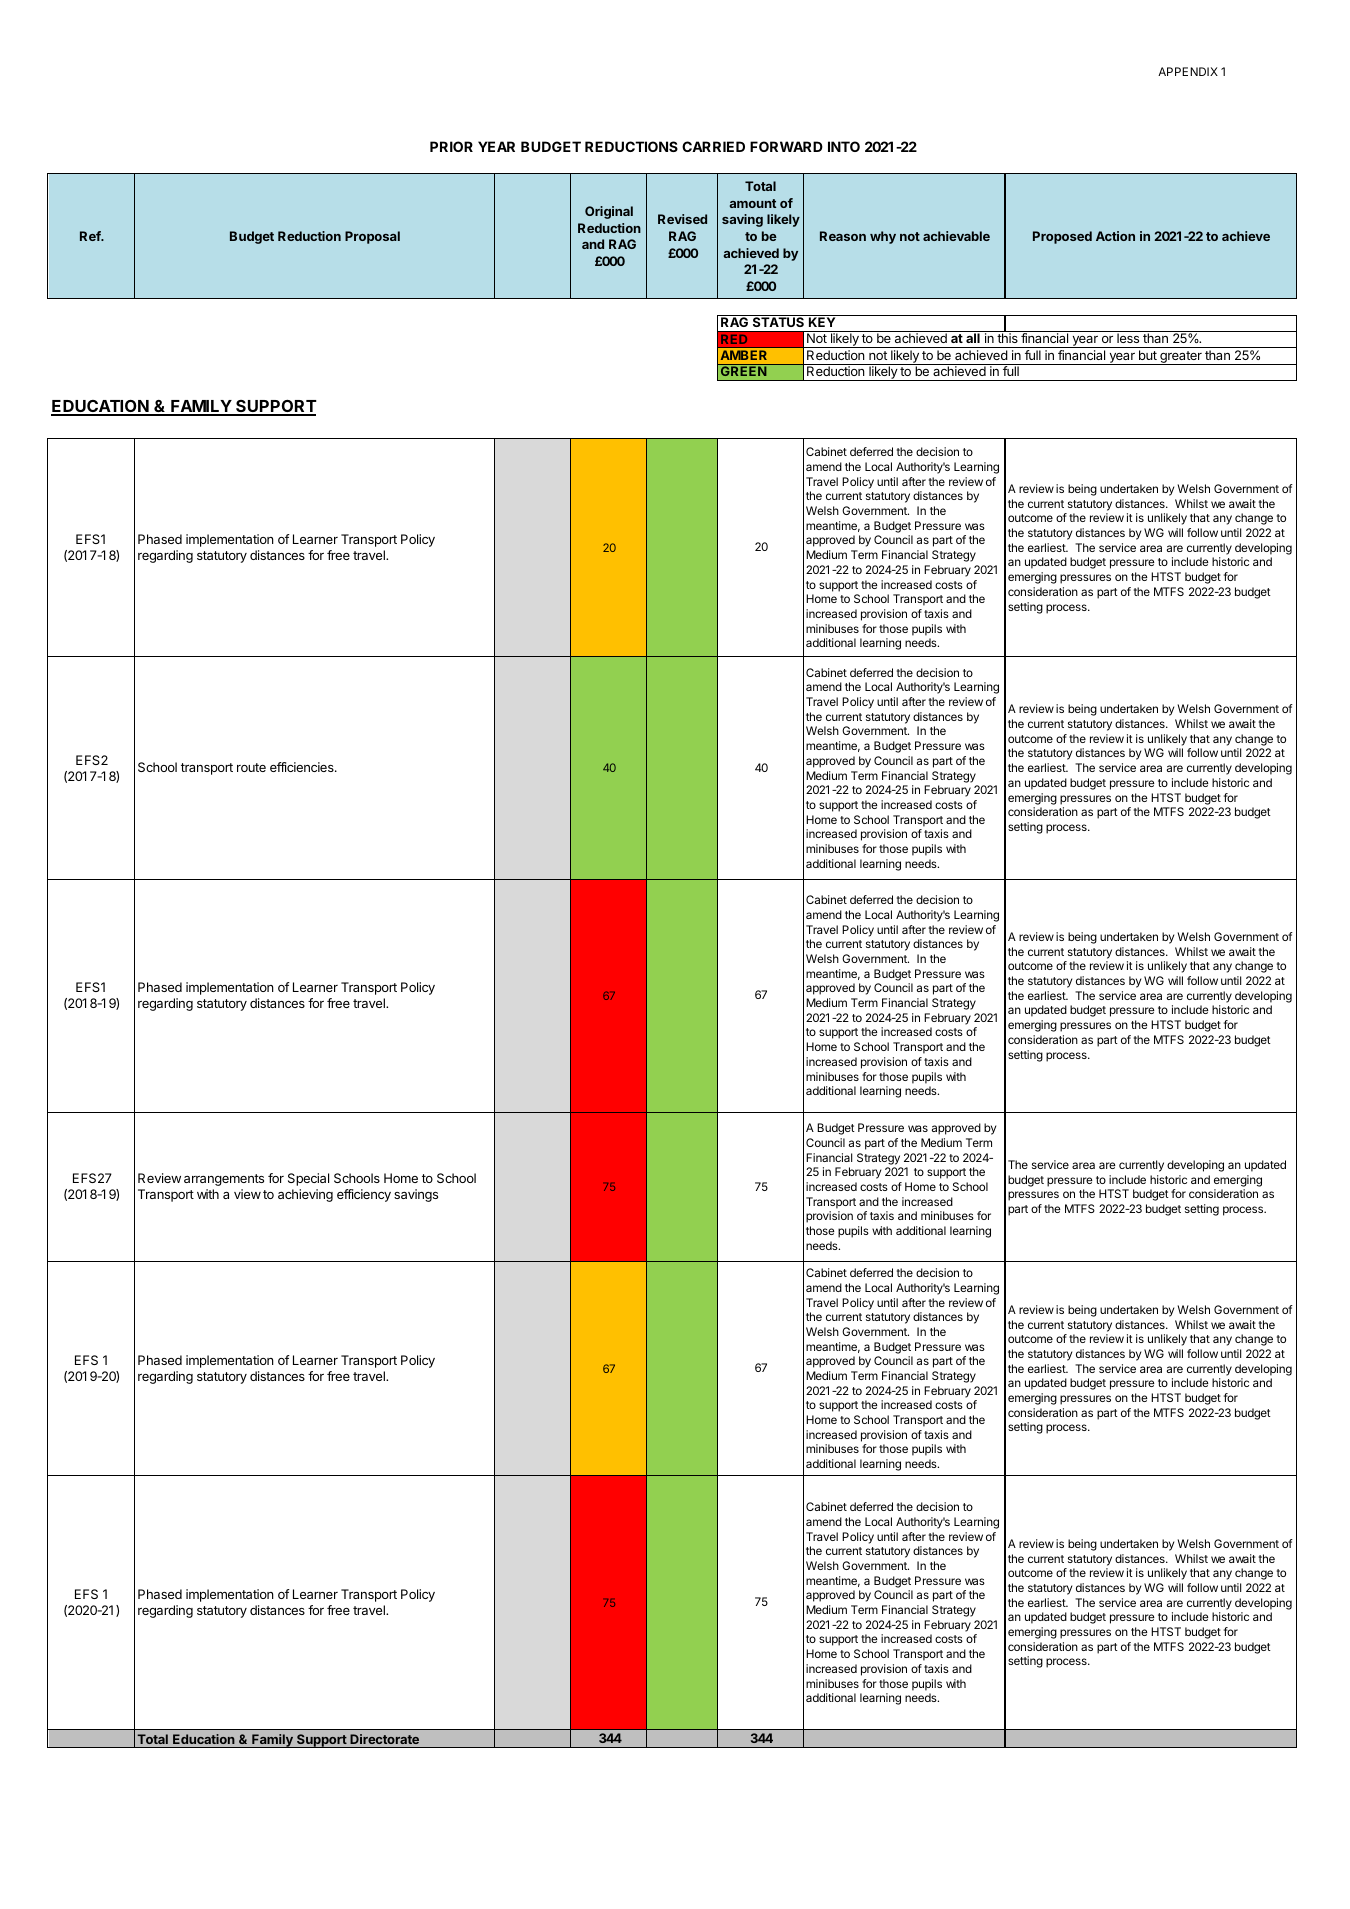 The width and height of the screenshot is (1350, 1909). What do you see at coordinates (251, 767) in the screenshot?
I see `route` at bounding box center [251, 767].
